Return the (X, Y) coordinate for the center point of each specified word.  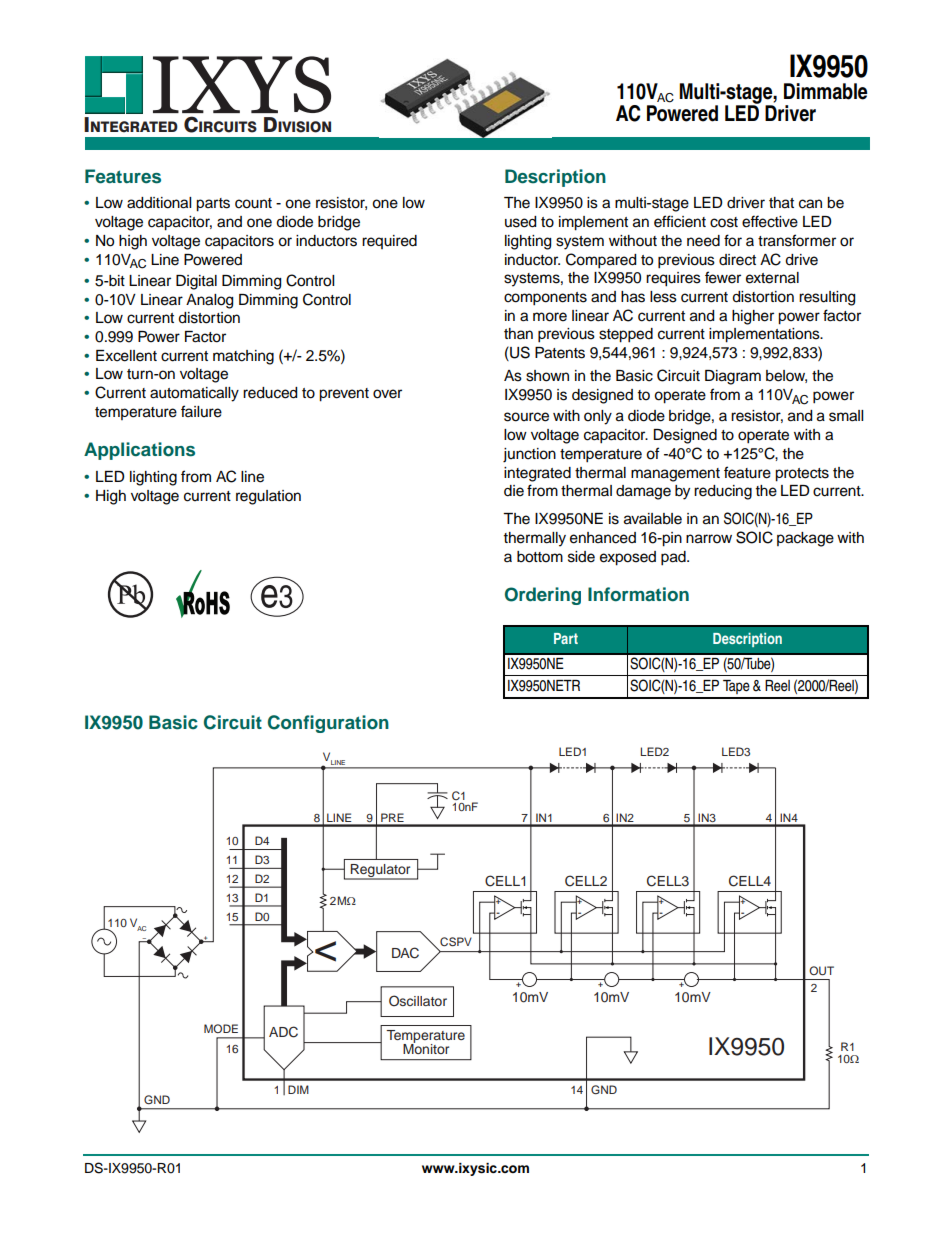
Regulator (381, 872)
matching (243, 357)
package (805, 539)
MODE (221, 1028)
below (786, 376)
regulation (268, 497)
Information (638, 594)
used (520, 222)
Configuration (328, 724)
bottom (540, 557)
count (253, 203)
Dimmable (826, 91)
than (518, 333)
